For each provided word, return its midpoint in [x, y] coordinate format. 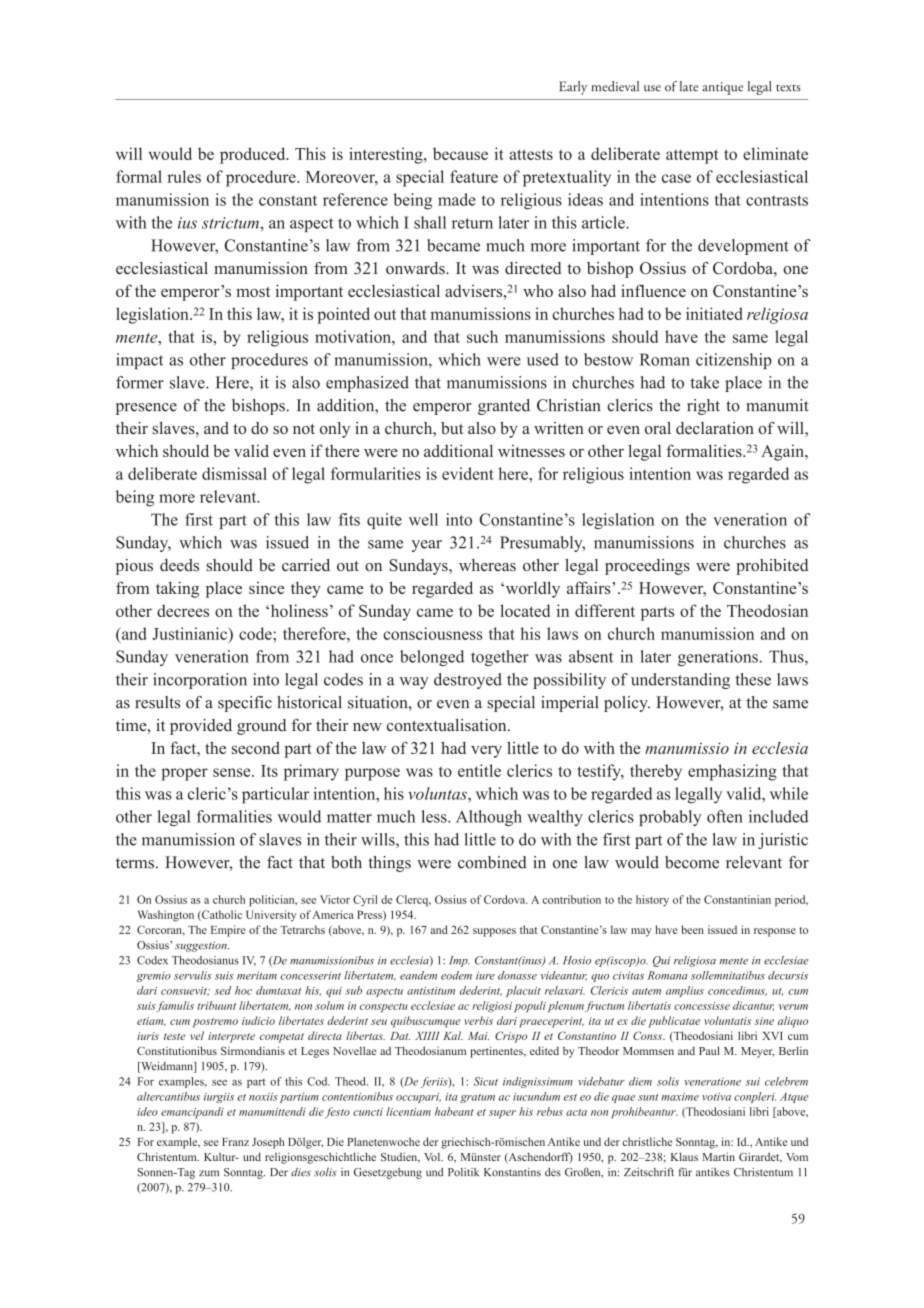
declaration [715, 428]
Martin [719, 1156]
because [460, 153]
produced [254, 155]
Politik [463, 1172]
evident [468, 473]
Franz [235, 1142]
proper [184, 774]
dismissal [234, 473]
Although [489, 818]
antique [722, 88]
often [725, 816]
